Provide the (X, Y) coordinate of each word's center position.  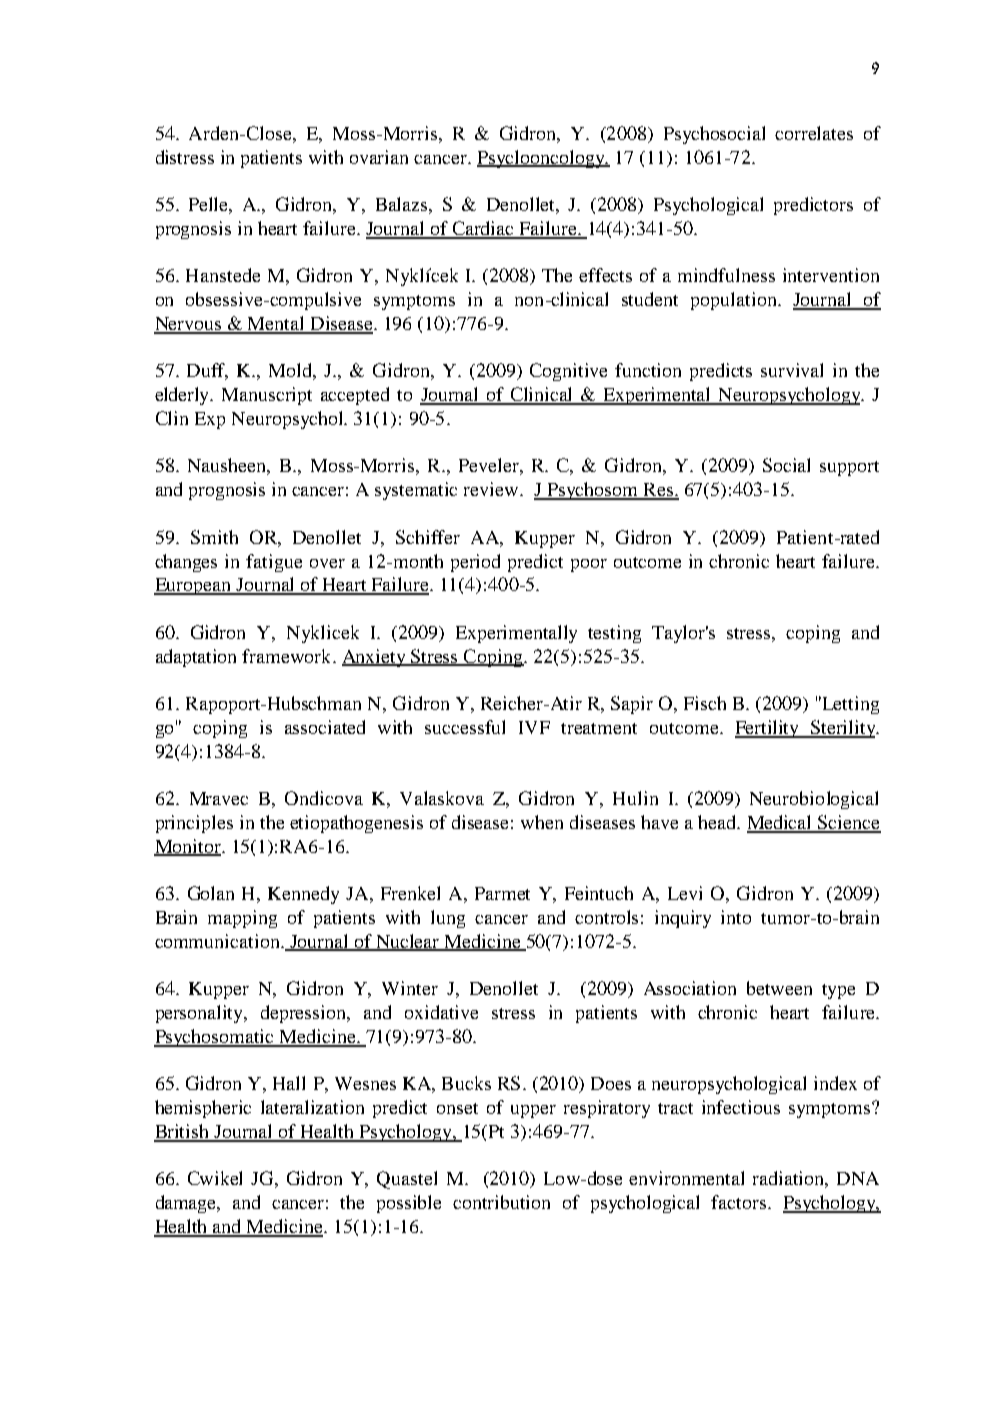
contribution (501, 1202)
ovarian (379, 157)
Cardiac (483, 229)
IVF (534, 727)
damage (187, 1204)
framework (288, 656)
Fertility (768, 729)
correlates (814, 133)
